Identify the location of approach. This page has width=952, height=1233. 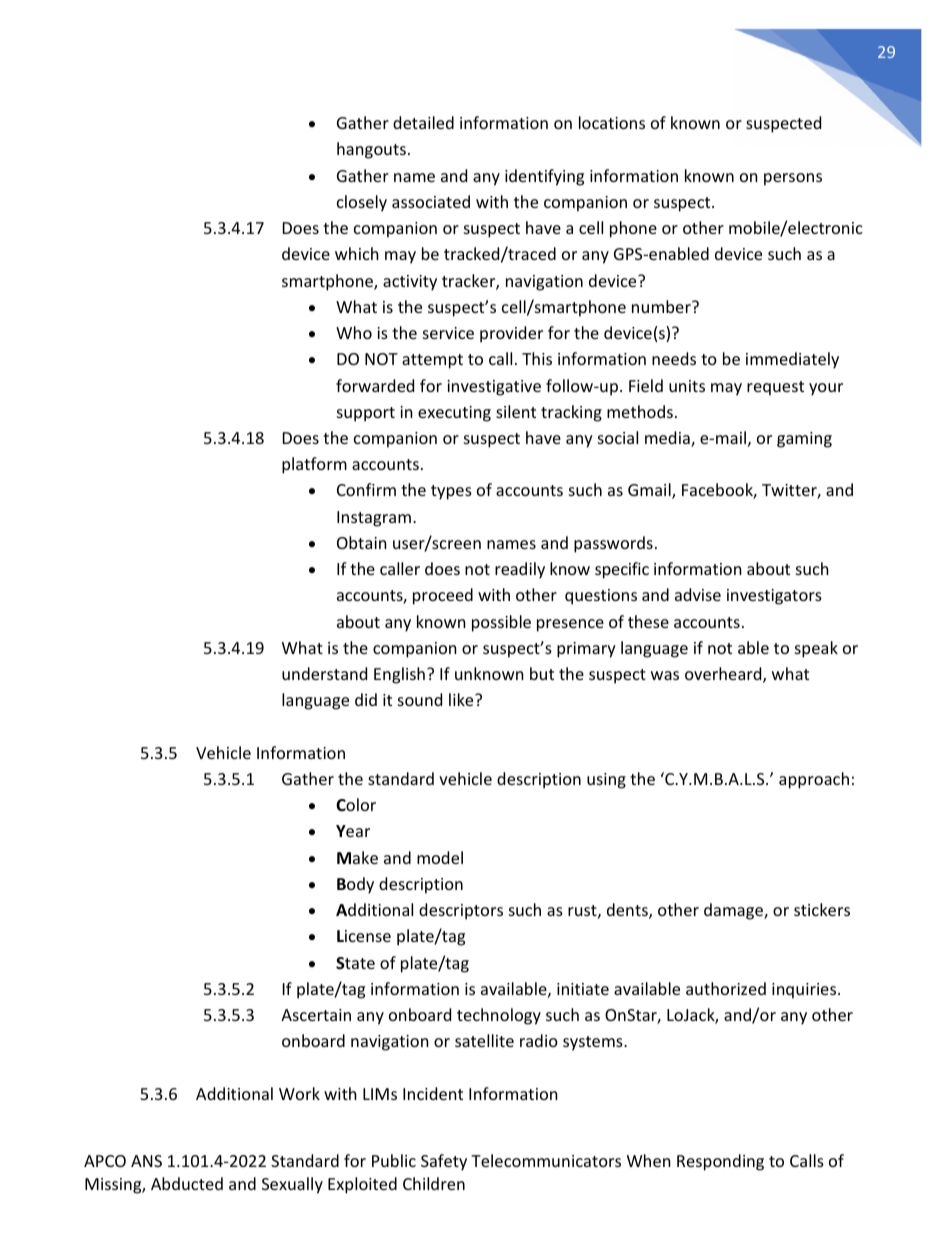
(814, 780).
